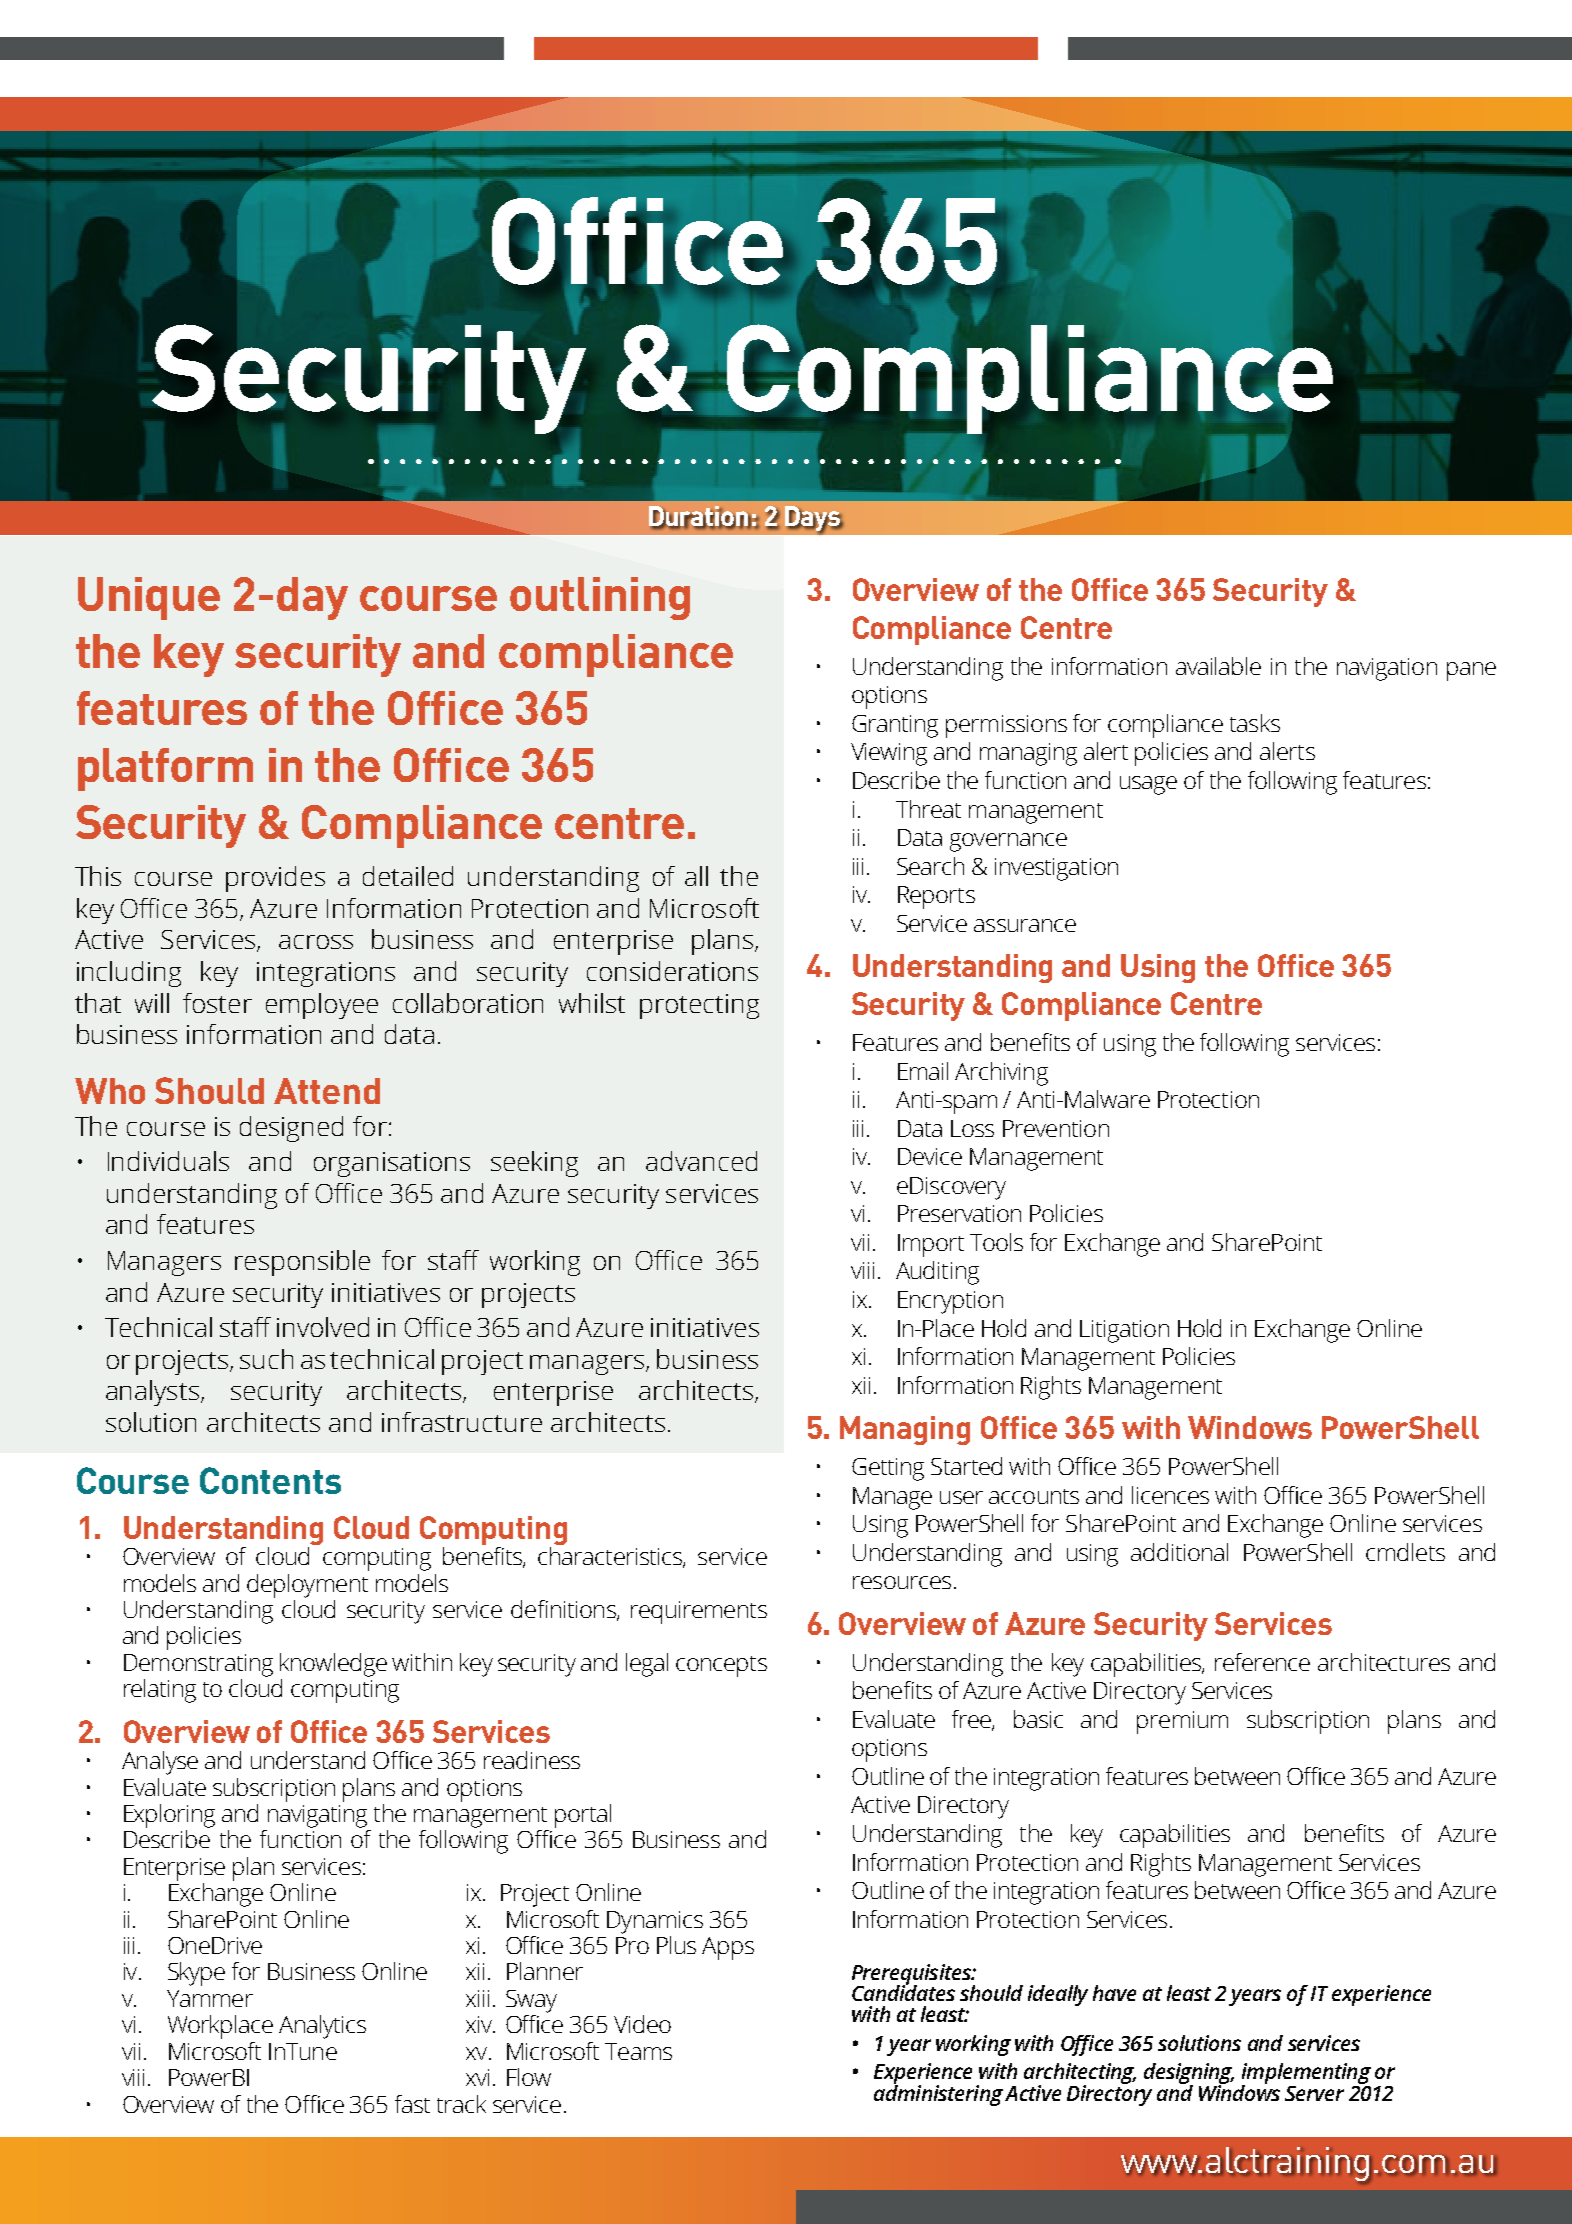 This screenshot has width=1572, height=2224. What do you see at coordinates (600, 598) in the screenshot?
I see `outlining` at bounding box center [600, 598].
